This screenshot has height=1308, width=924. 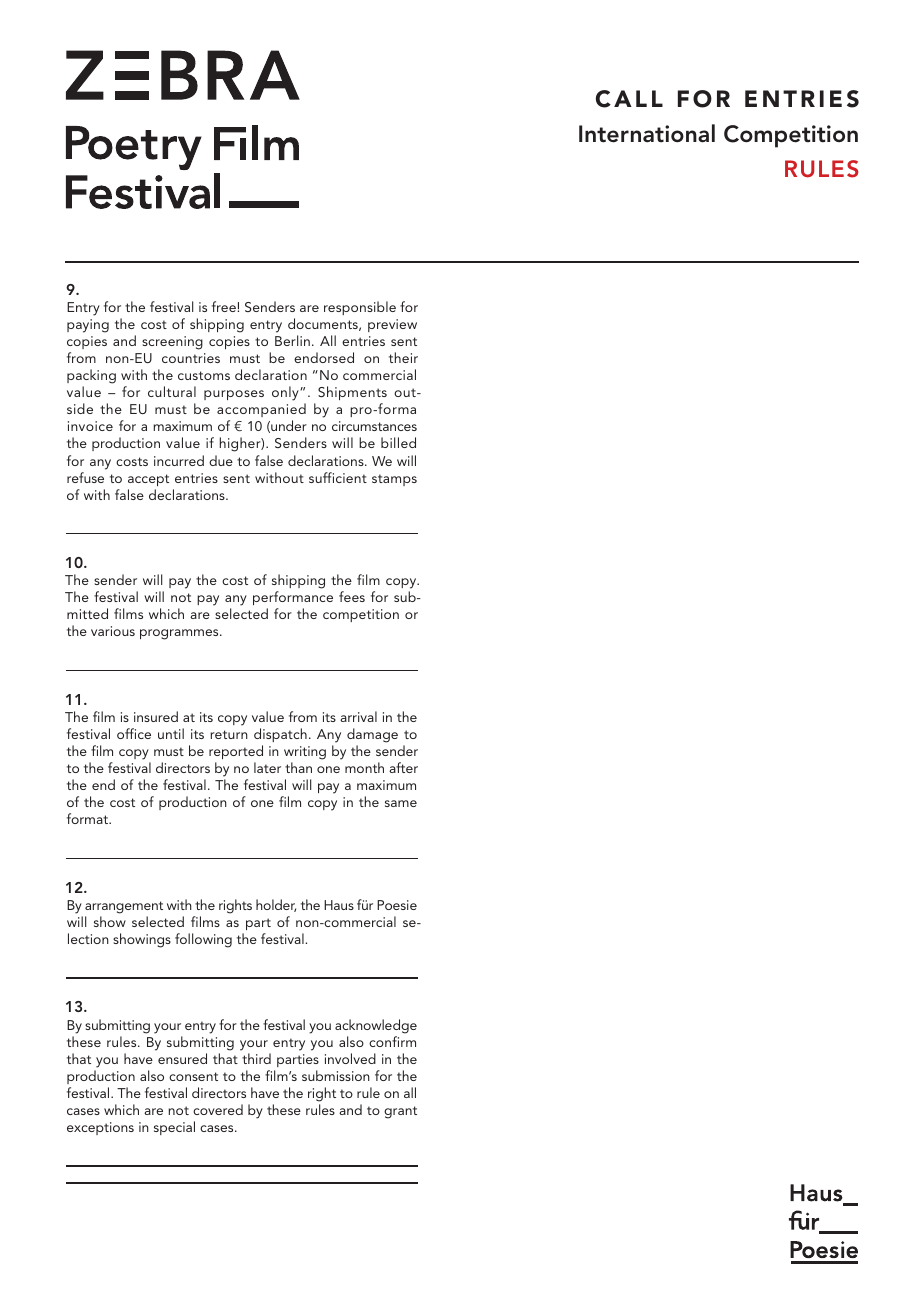 I want to click on incurred, so click(x=179, y=460).
